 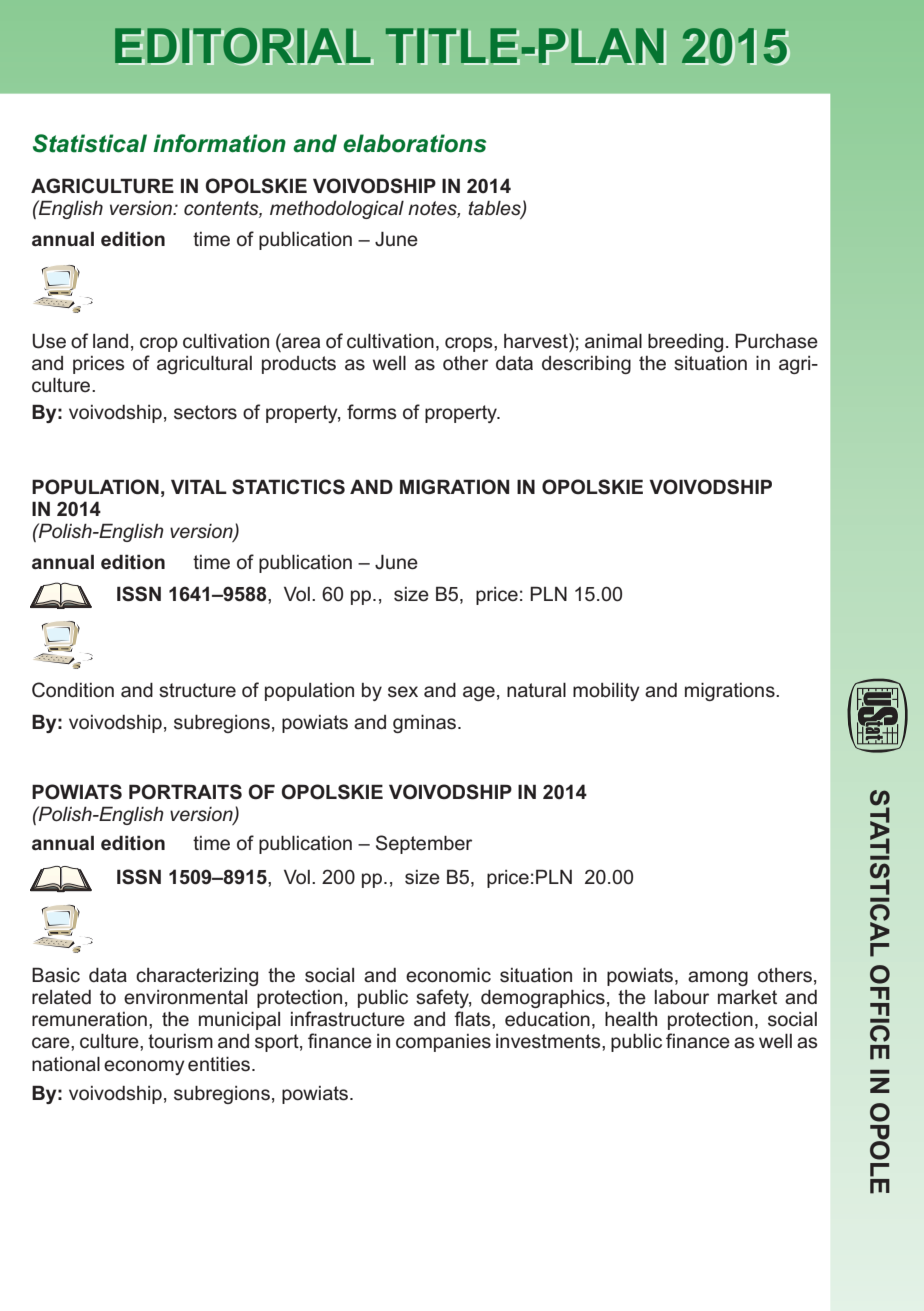 I want to click on VITAL, so click(x=199, y=486).
